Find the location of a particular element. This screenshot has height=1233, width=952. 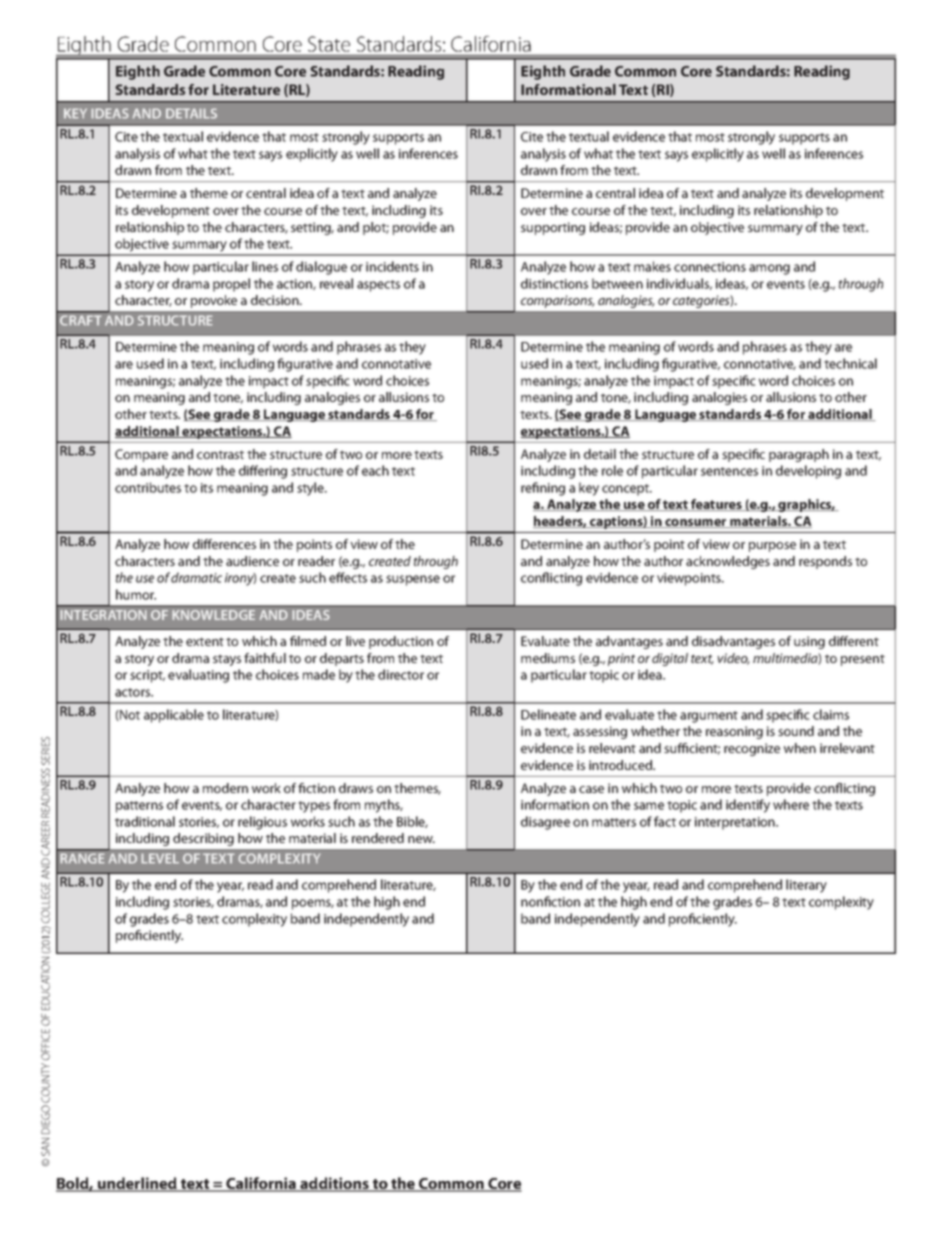

using is located at coordinates (809, 642).
